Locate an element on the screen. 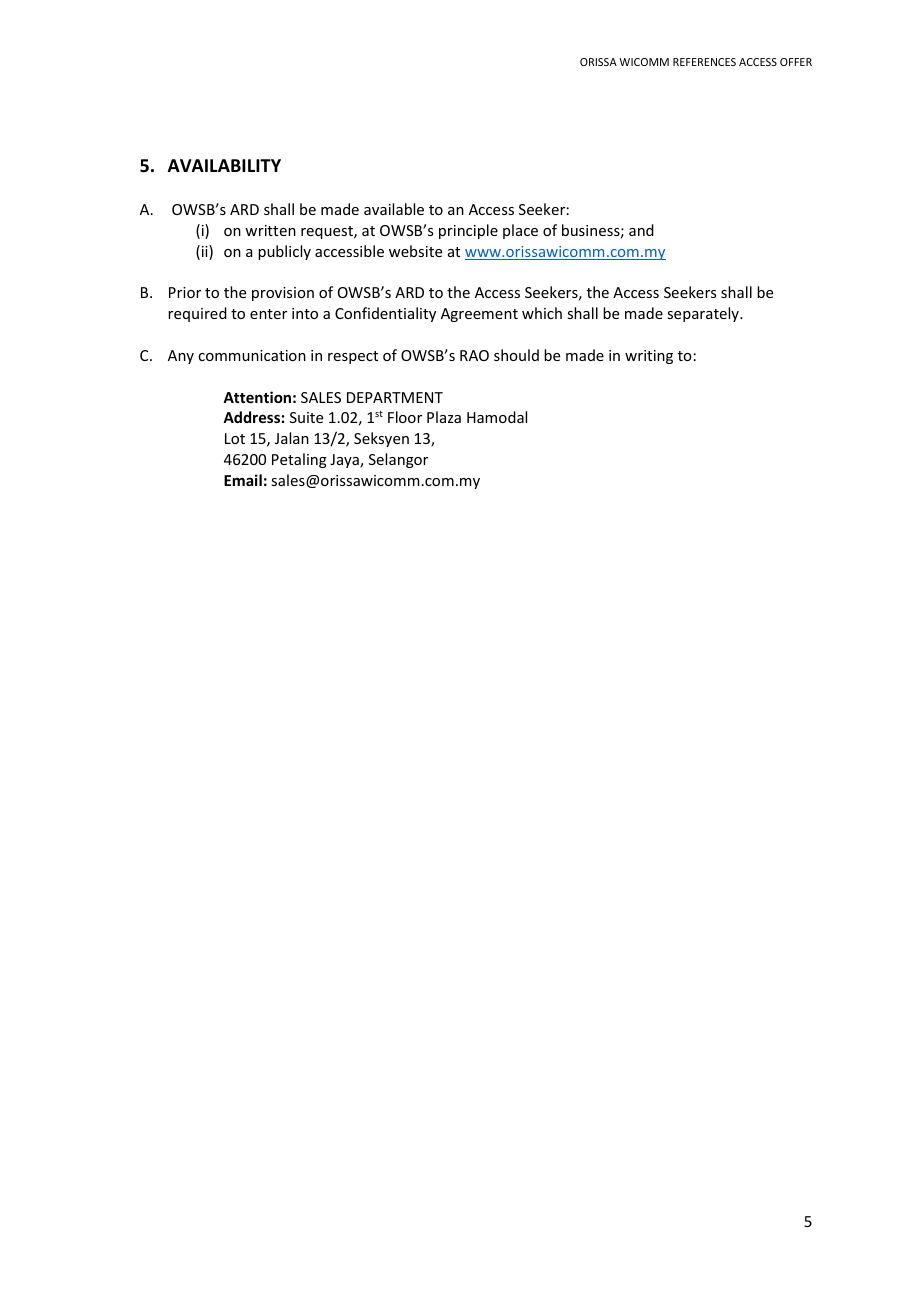  Selangor is located at coordinates (398, 460).
